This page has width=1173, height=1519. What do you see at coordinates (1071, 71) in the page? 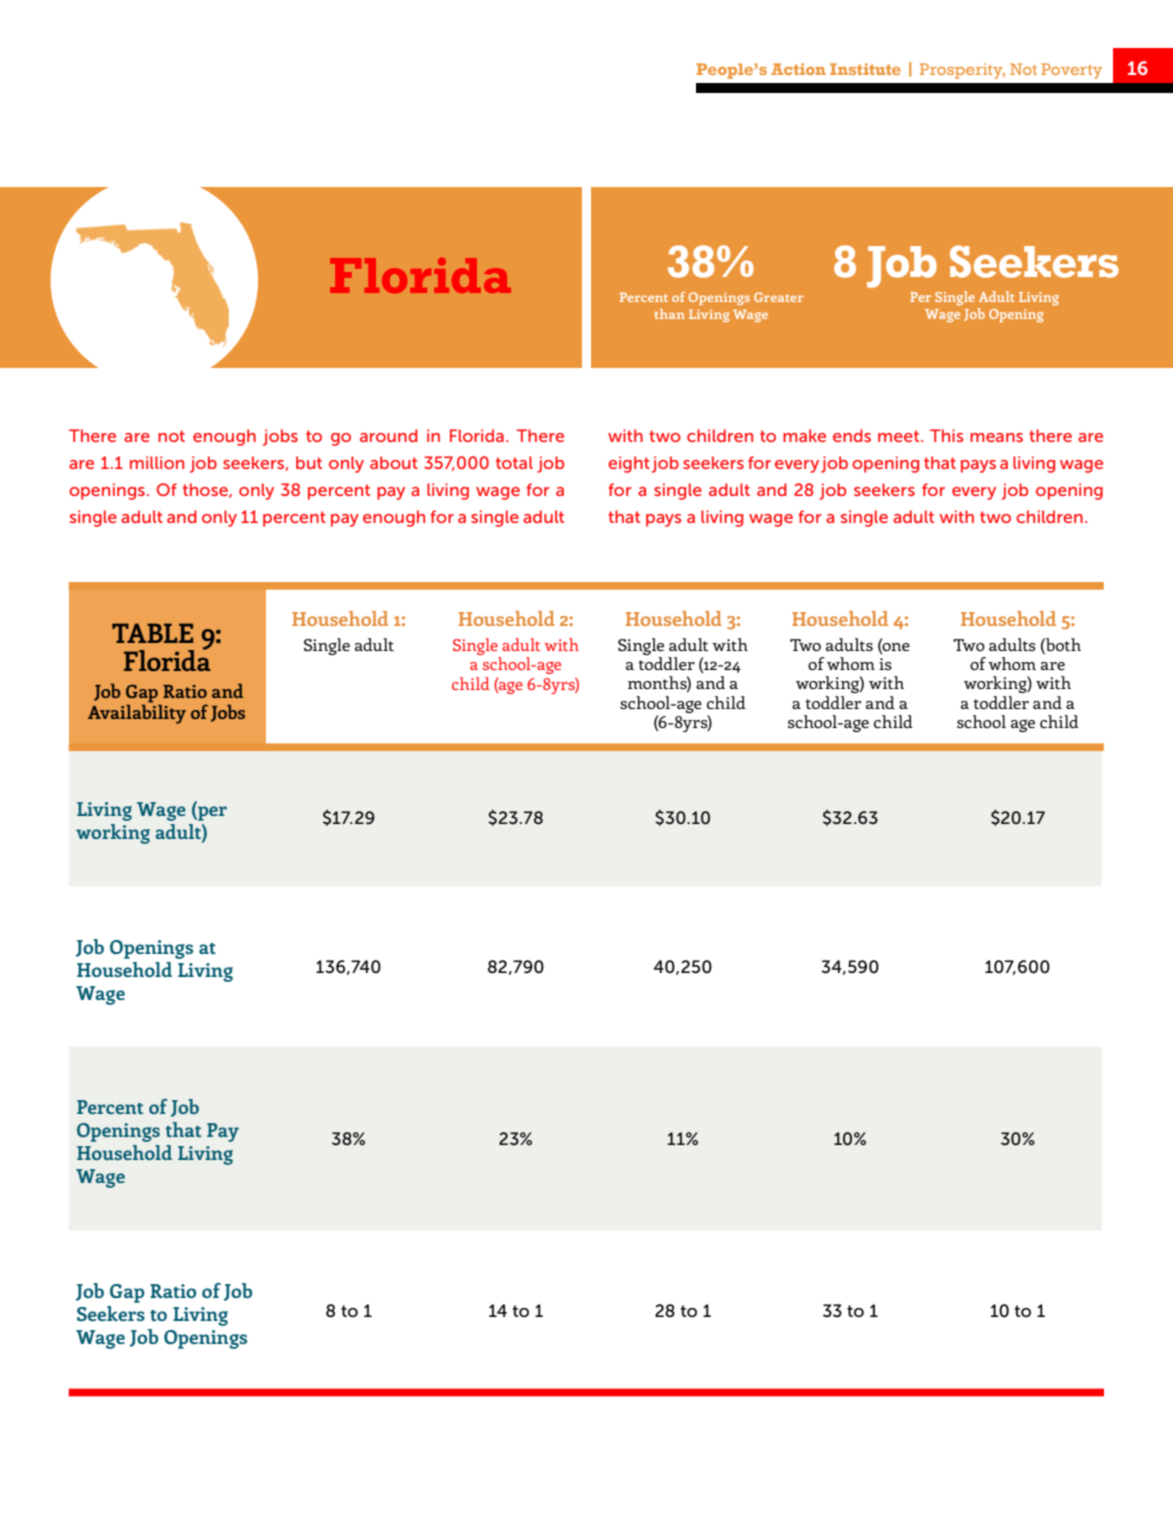
I see `Poverty` at bounding box center [1071, 71].
